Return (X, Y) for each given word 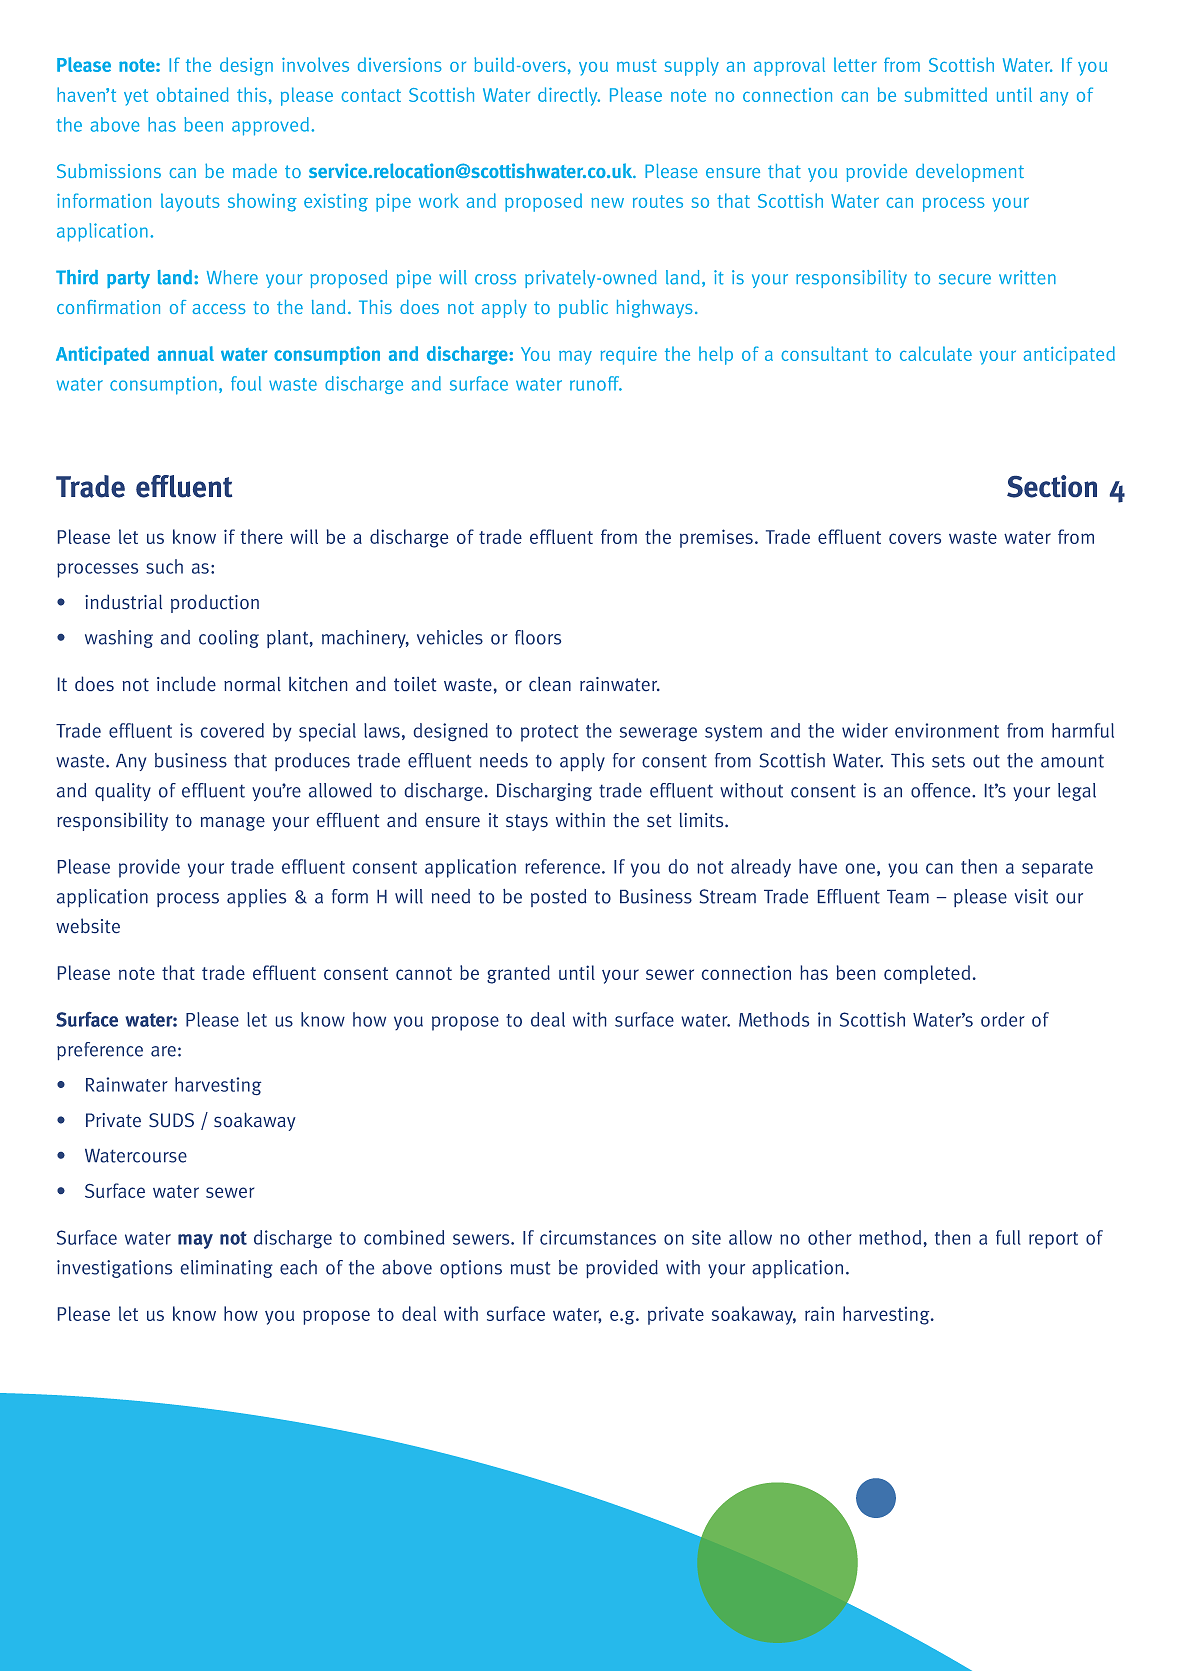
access (219, 309)
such (164, 566)
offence (942, 790)
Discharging (544, 792)
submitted (946, 94)
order (1003, 1019)
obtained (193, 94)
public (583, 309)
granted (518, 974)
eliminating (227, 1269)
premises (716, 538)
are (163, 1051)
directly (569, 96)
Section (1052, 486)
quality (123, 792)
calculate (936, 353)
